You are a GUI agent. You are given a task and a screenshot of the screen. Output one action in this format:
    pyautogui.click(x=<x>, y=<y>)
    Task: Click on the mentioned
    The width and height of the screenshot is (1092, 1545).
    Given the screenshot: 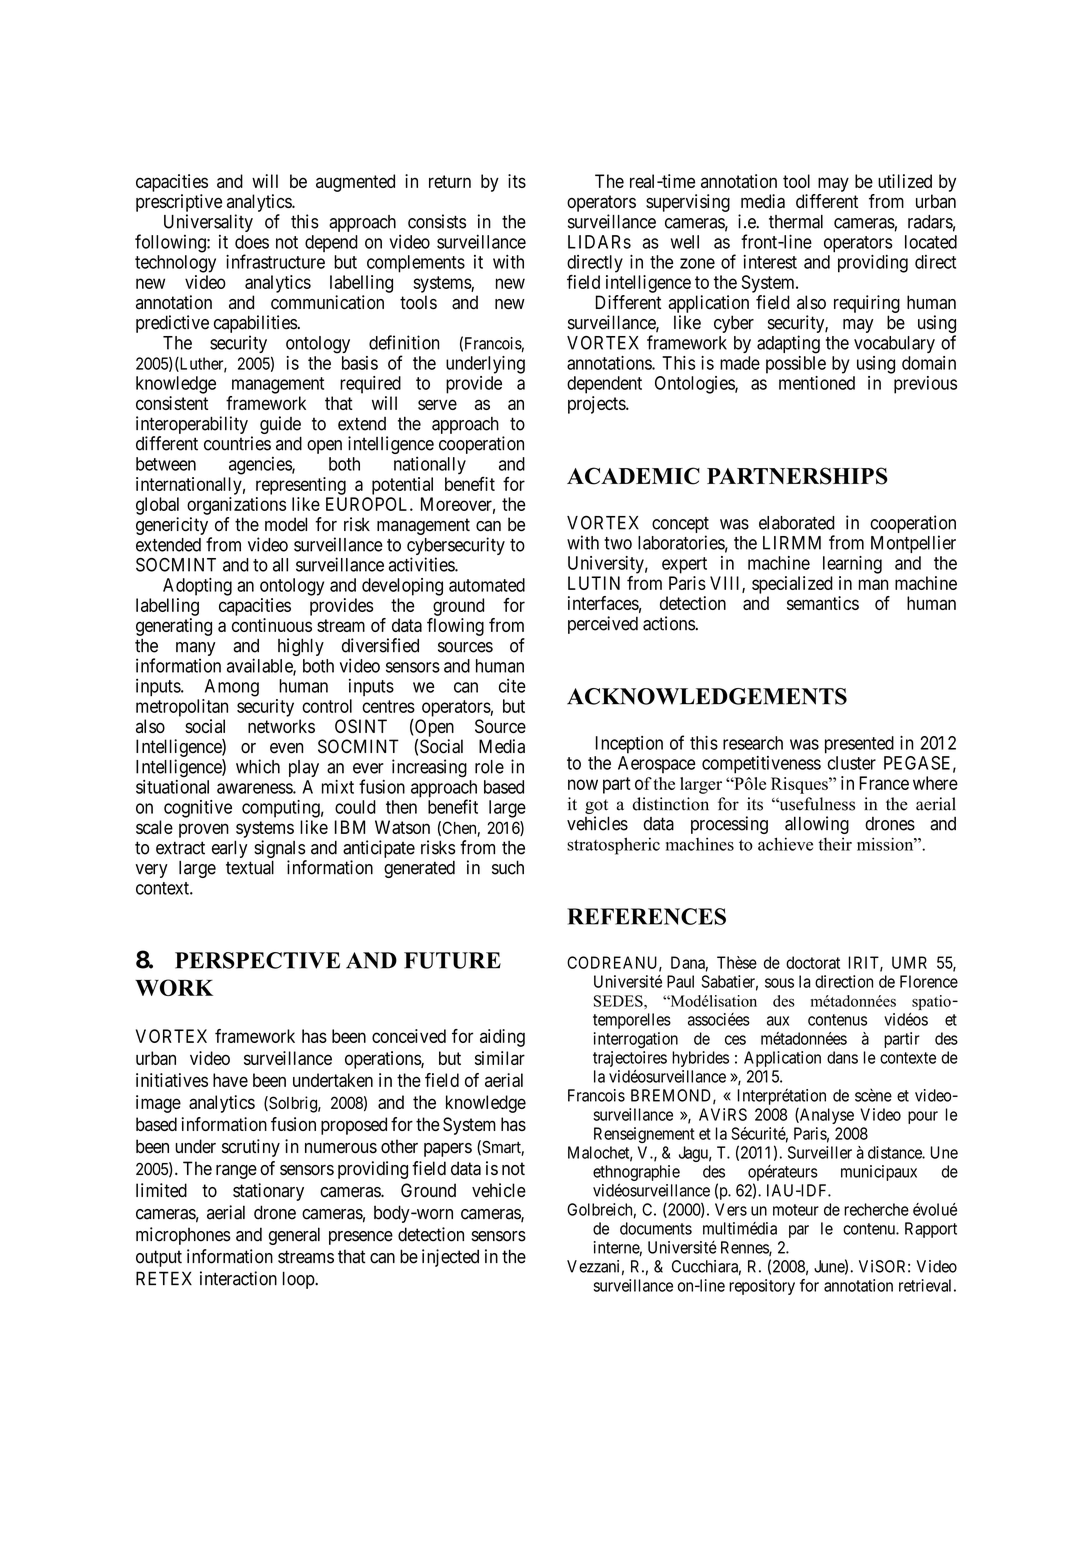 What is the action you would take?
    pyautogui.click(x=817, y=383)
